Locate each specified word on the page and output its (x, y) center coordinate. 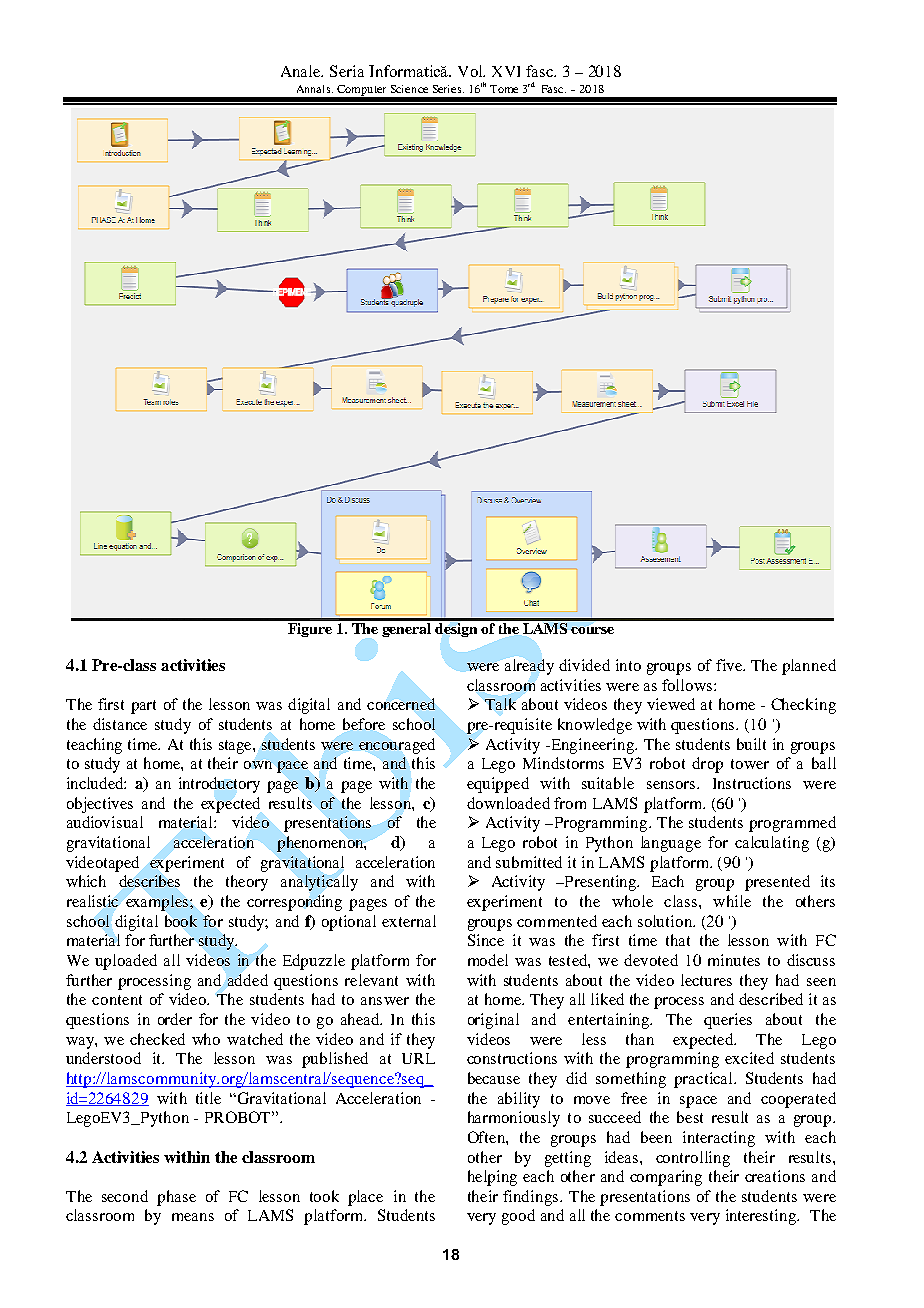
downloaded (508, 803)
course (592, 630)
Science (409, 89)
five (730, 665)
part (143, 707)
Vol (471, 71)
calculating (772, 844)
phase (176, 1198)
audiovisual (105, 822)
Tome (504, 89)
